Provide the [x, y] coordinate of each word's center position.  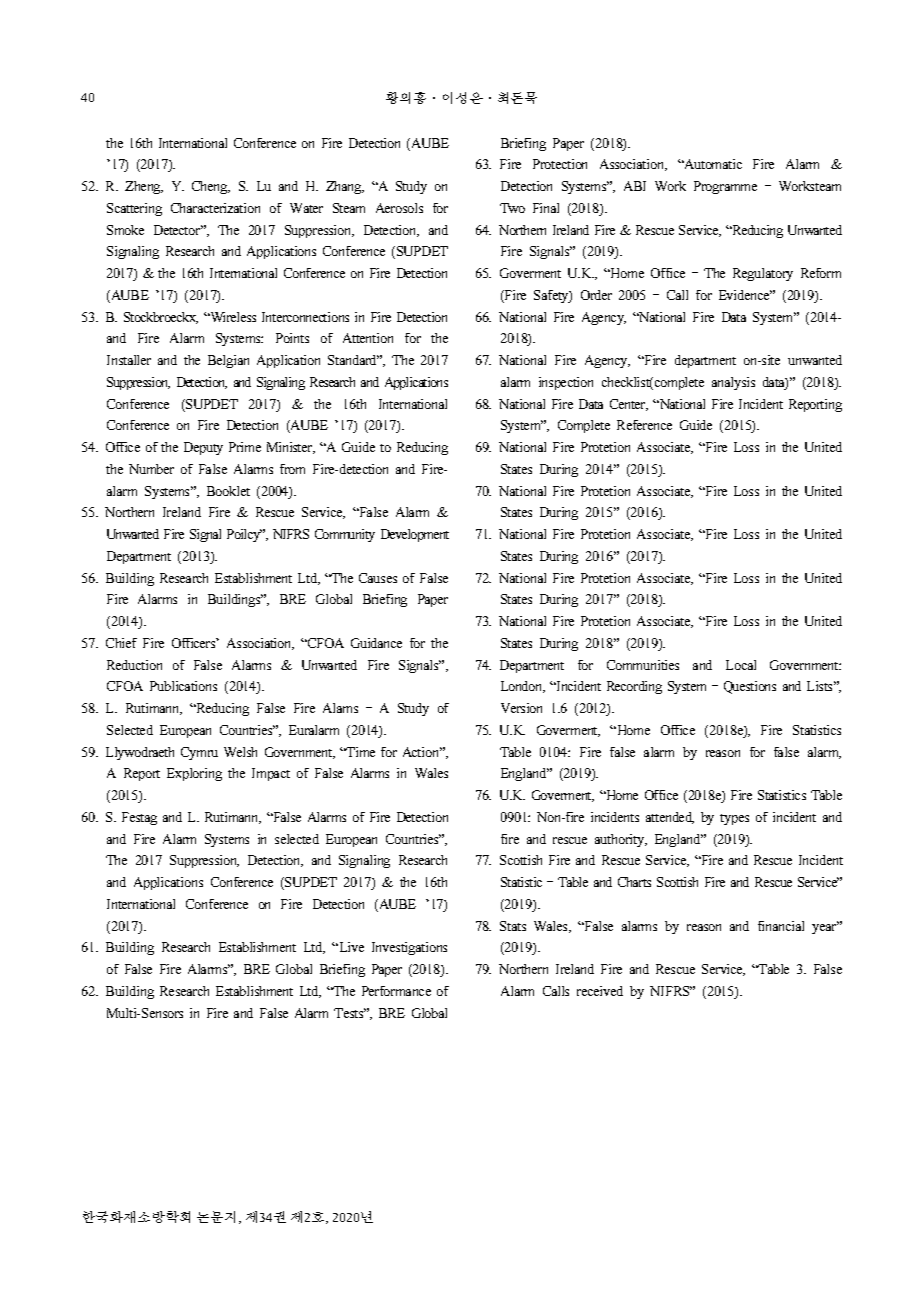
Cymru [199, 753]
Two [512, 208]
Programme [725, 187]
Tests [350, 1013]
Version [521, 708]
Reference [644, 425]
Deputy [203, 448]
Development [415, 535]
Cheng [211, 187]
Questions [750, 687]
